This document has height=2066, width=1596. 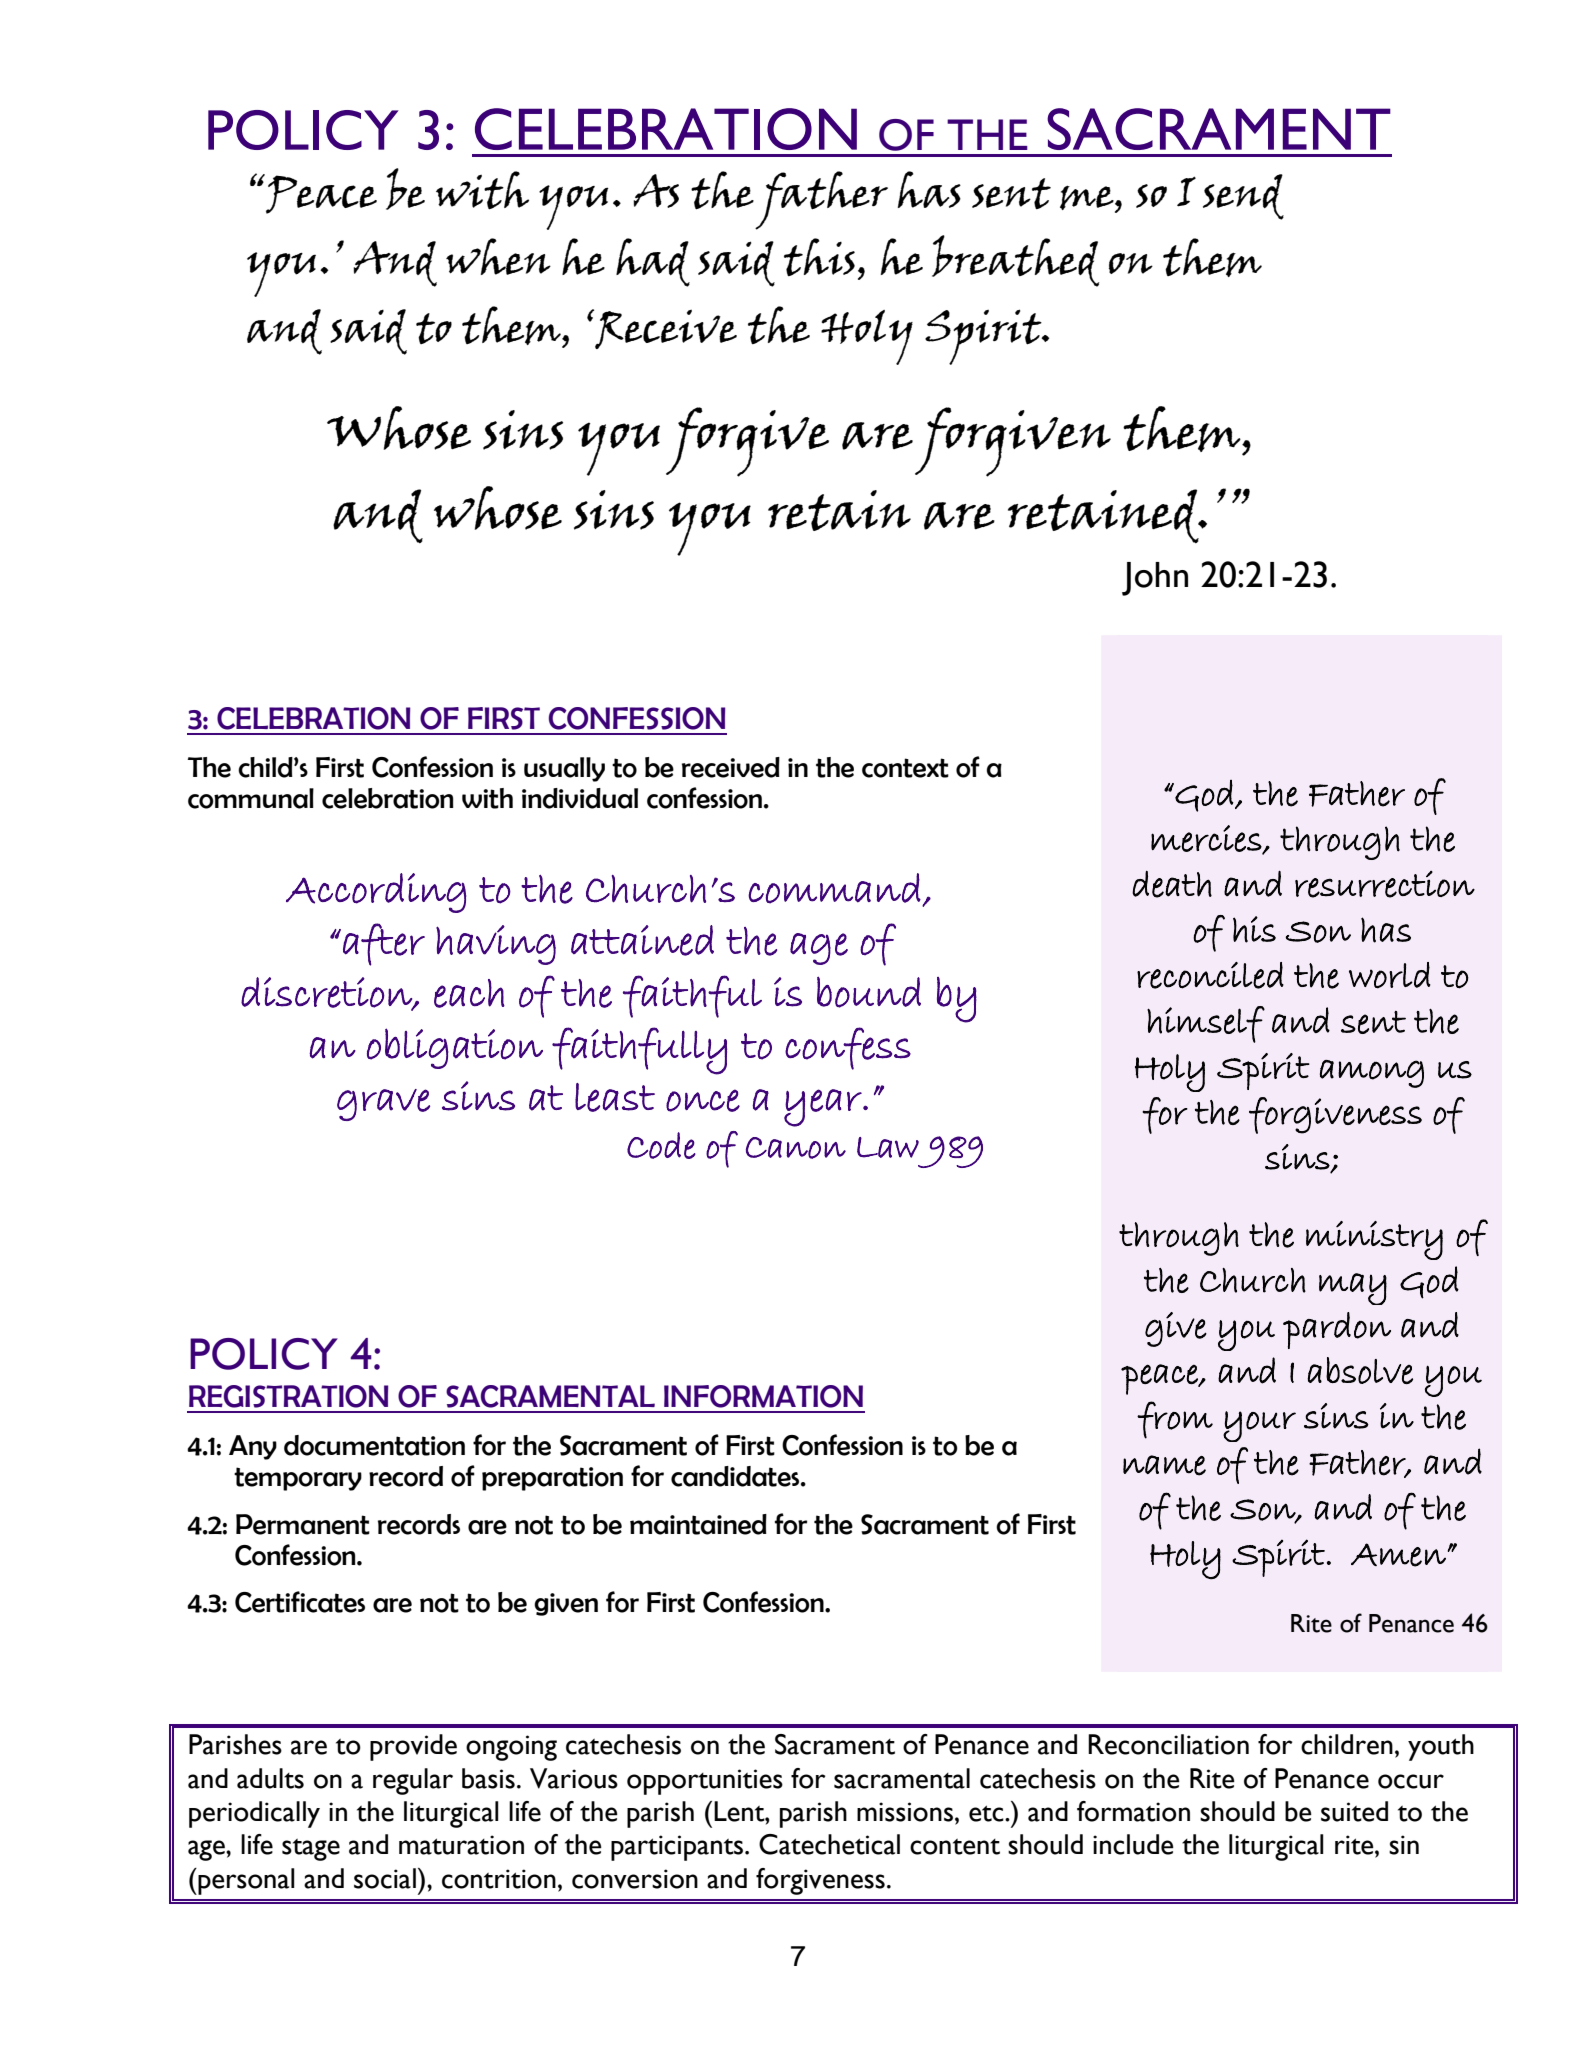 I want to click on when, so click(x=498, y=256).
